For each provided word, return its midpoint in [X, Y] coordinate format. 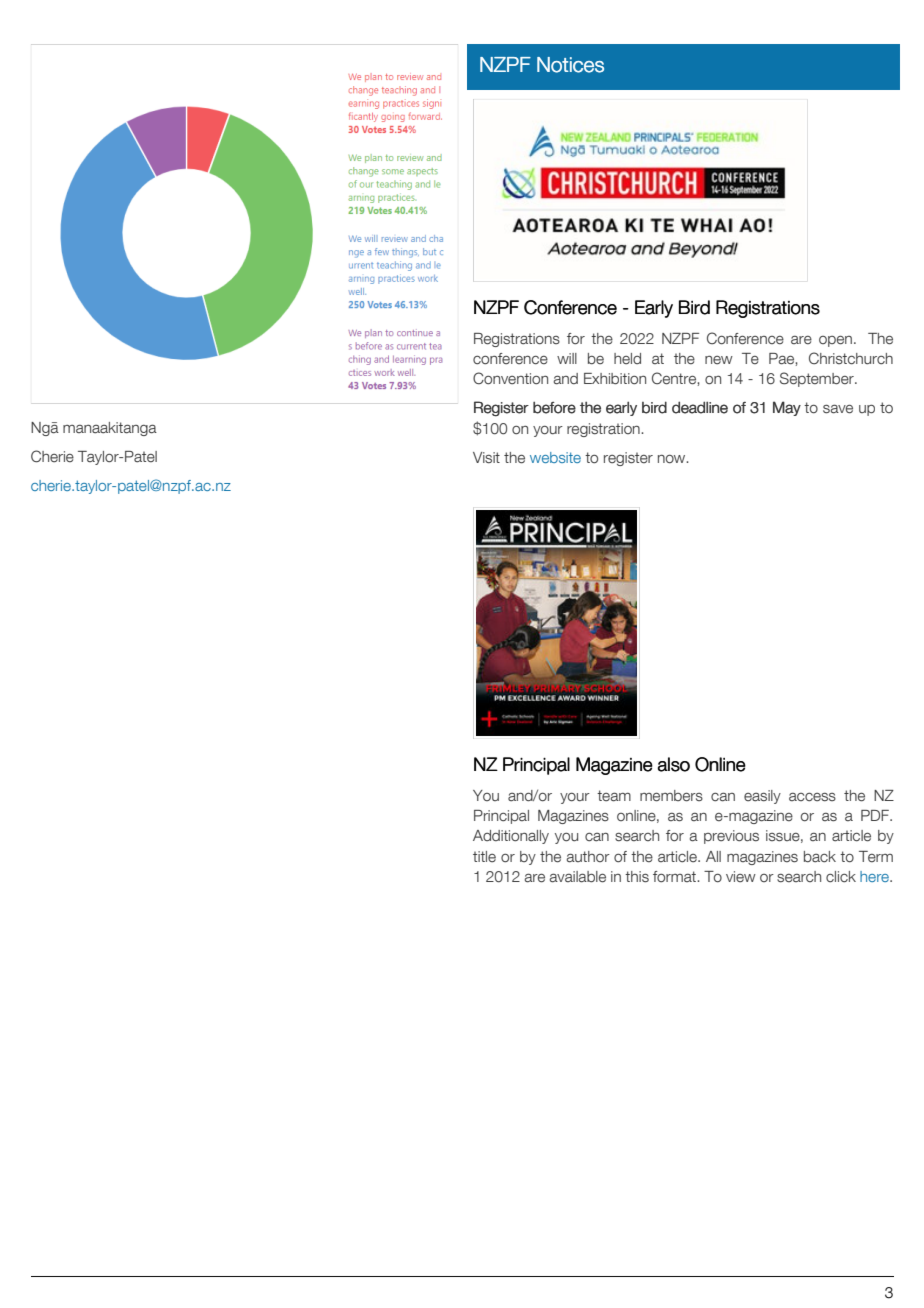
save [838, 409]
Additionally [511, 837]
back [820, 857]
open [835, 341]
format [675, 877]
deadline [700, 407]
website [555, 457]
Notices [570, 65]
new [719, 360]
